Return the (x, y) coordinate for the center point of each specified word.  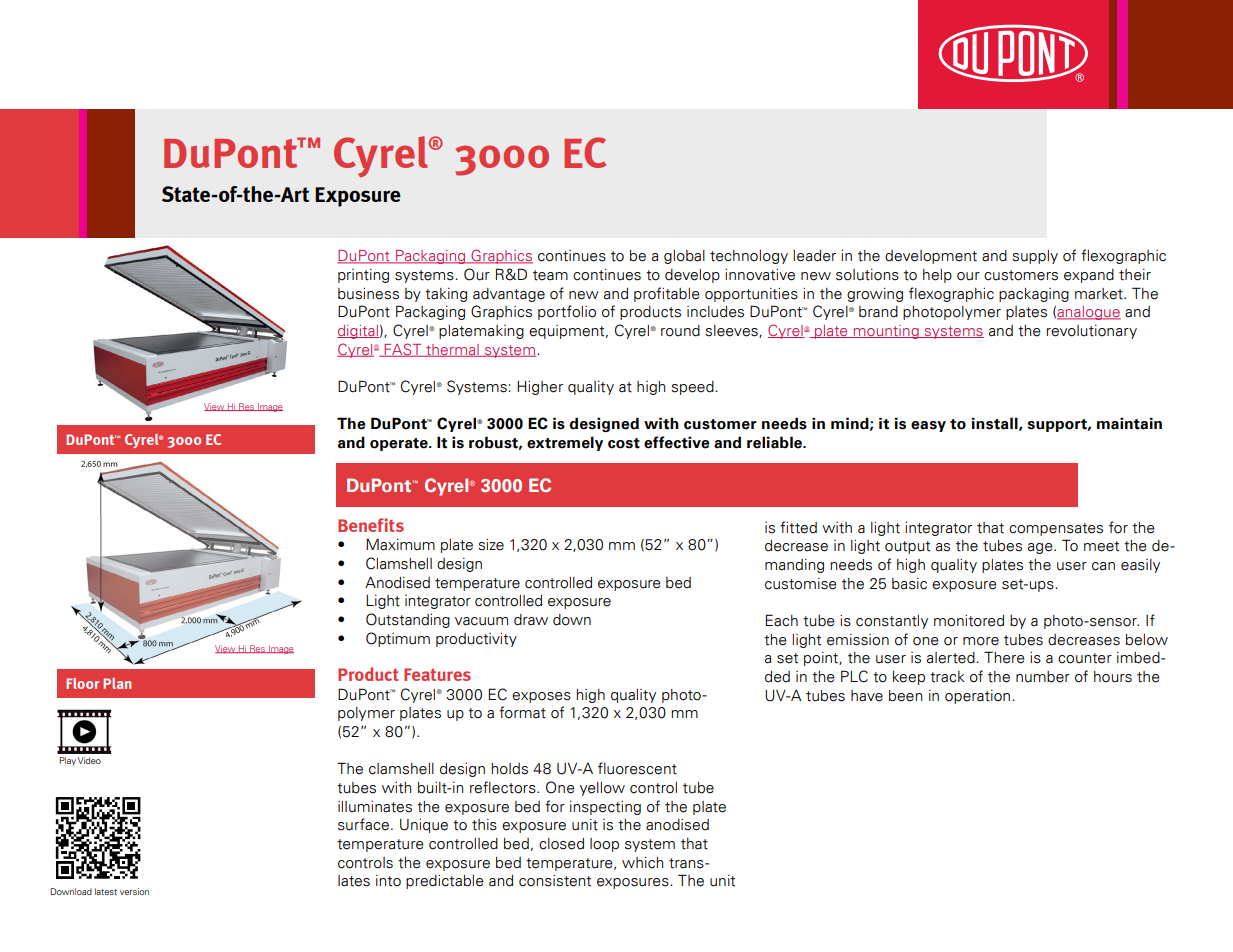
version (134, 891)
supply (1035, 257)
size (491, 545)
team (550, 275)
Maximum (400, 544)
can (1103, 566)
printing (363, 276)
